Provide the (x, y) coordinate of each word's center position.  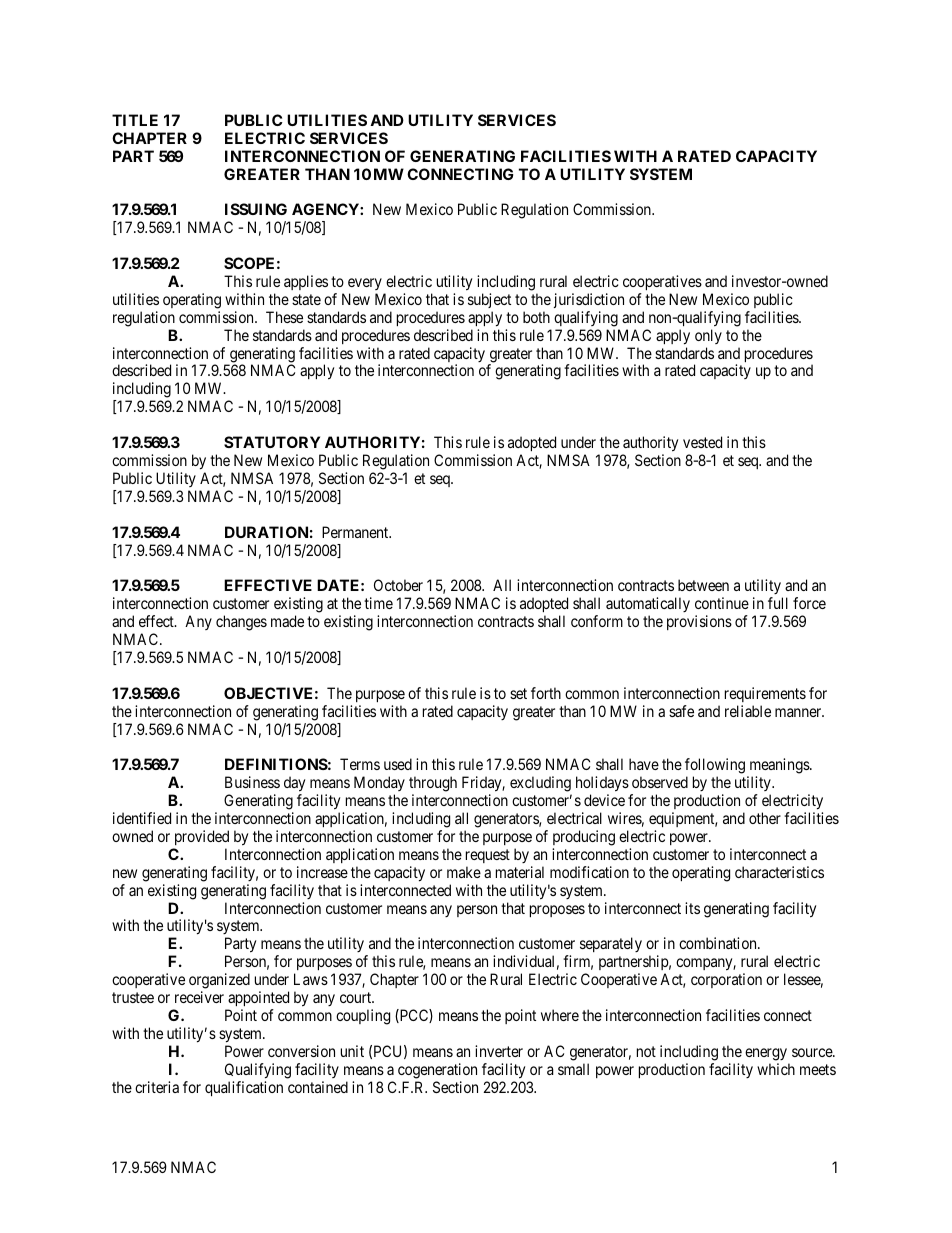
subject (489, 300)
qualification (244, 1088)
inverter (499, 1051)
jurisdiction (589, 300)
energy (766, 1054)
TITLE (135, 120)
